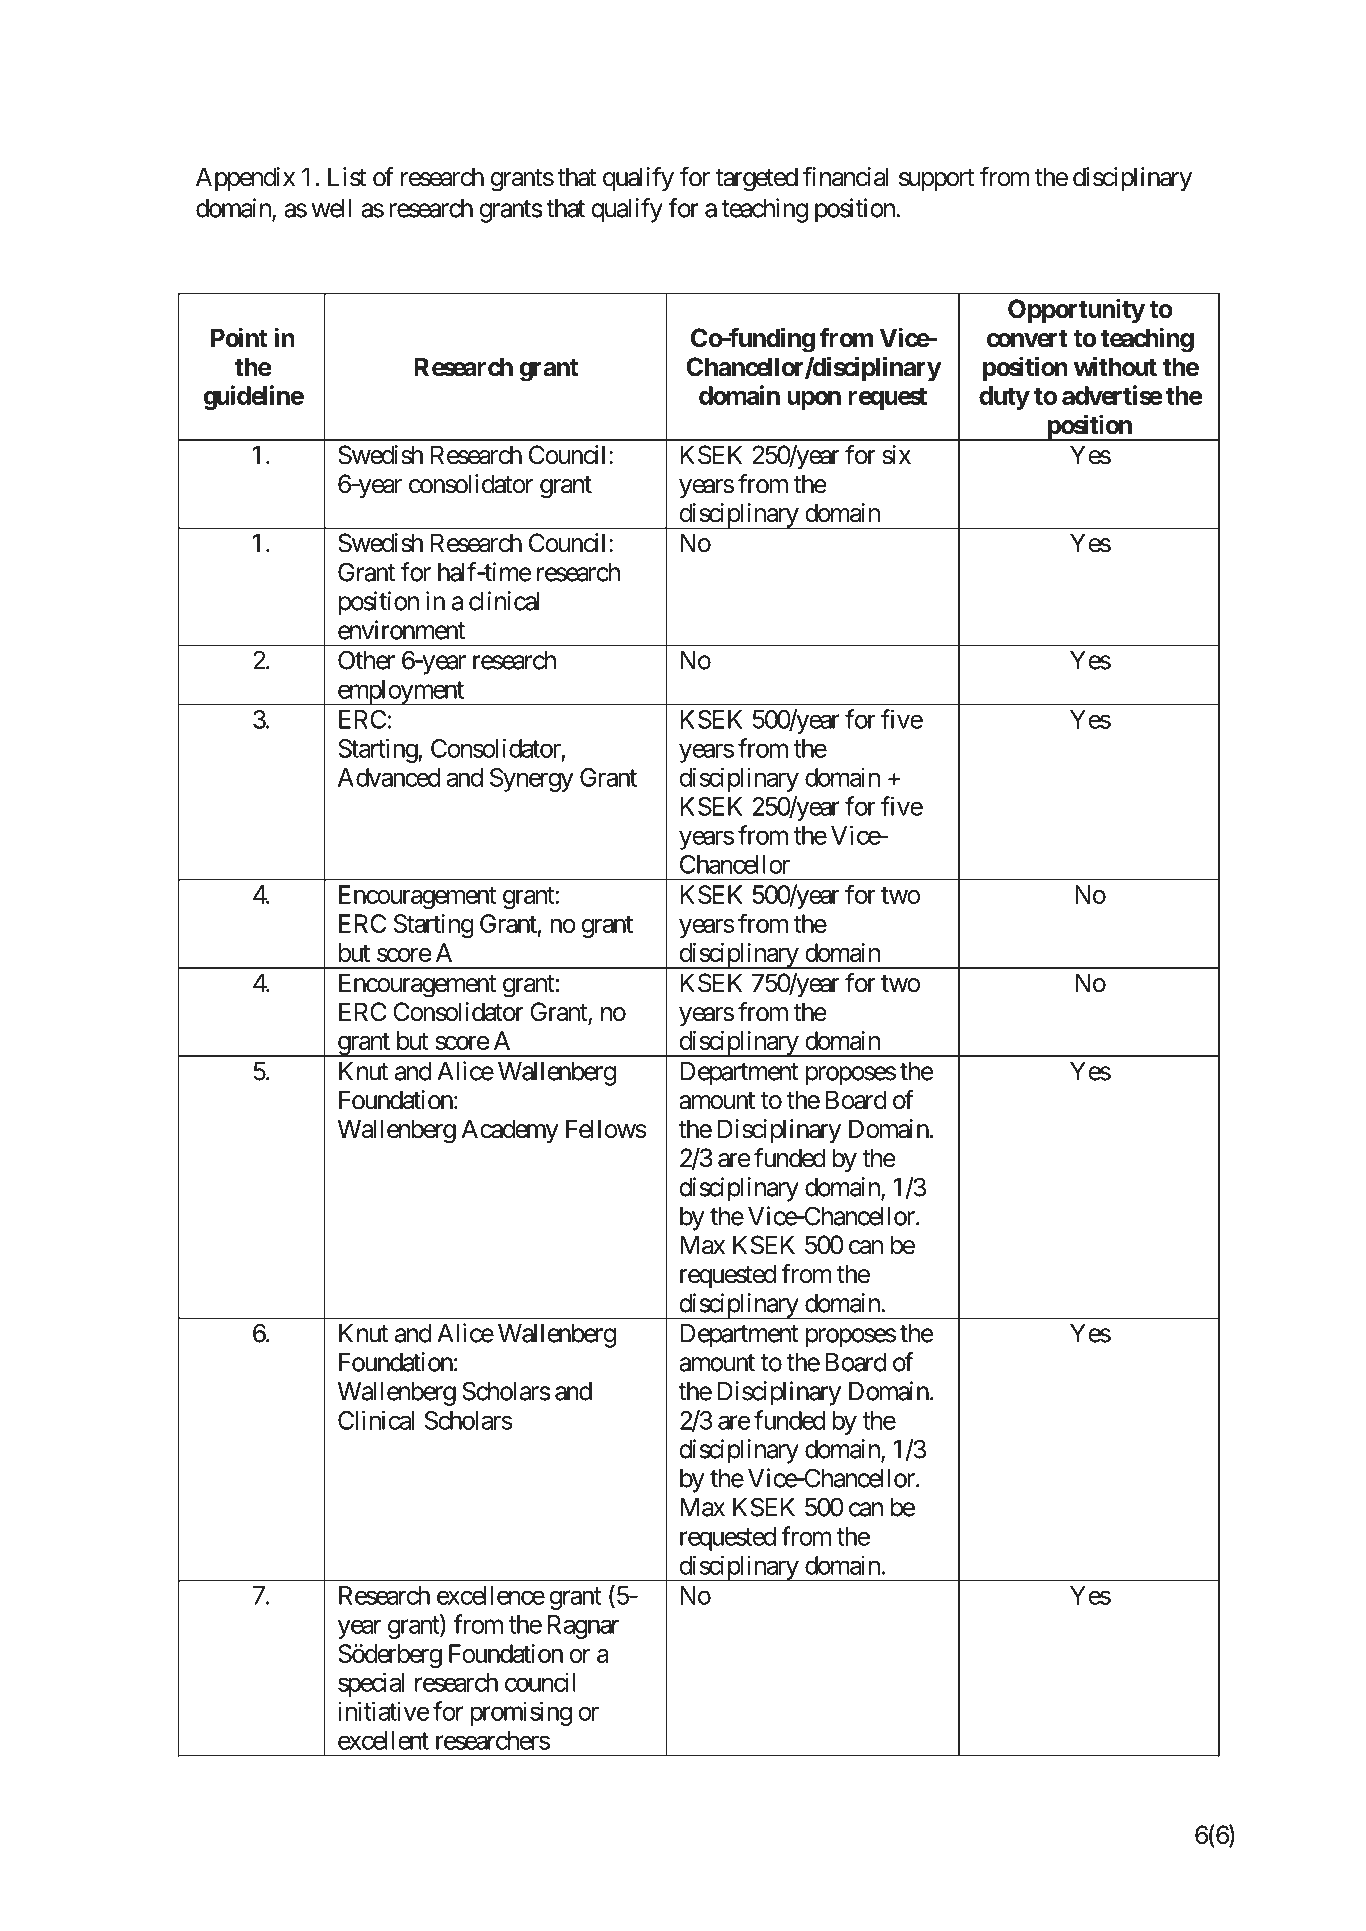  What do you see at coordinates (896, 455) in the screenshot?
I see `six` at bounding box center [896, 455].
